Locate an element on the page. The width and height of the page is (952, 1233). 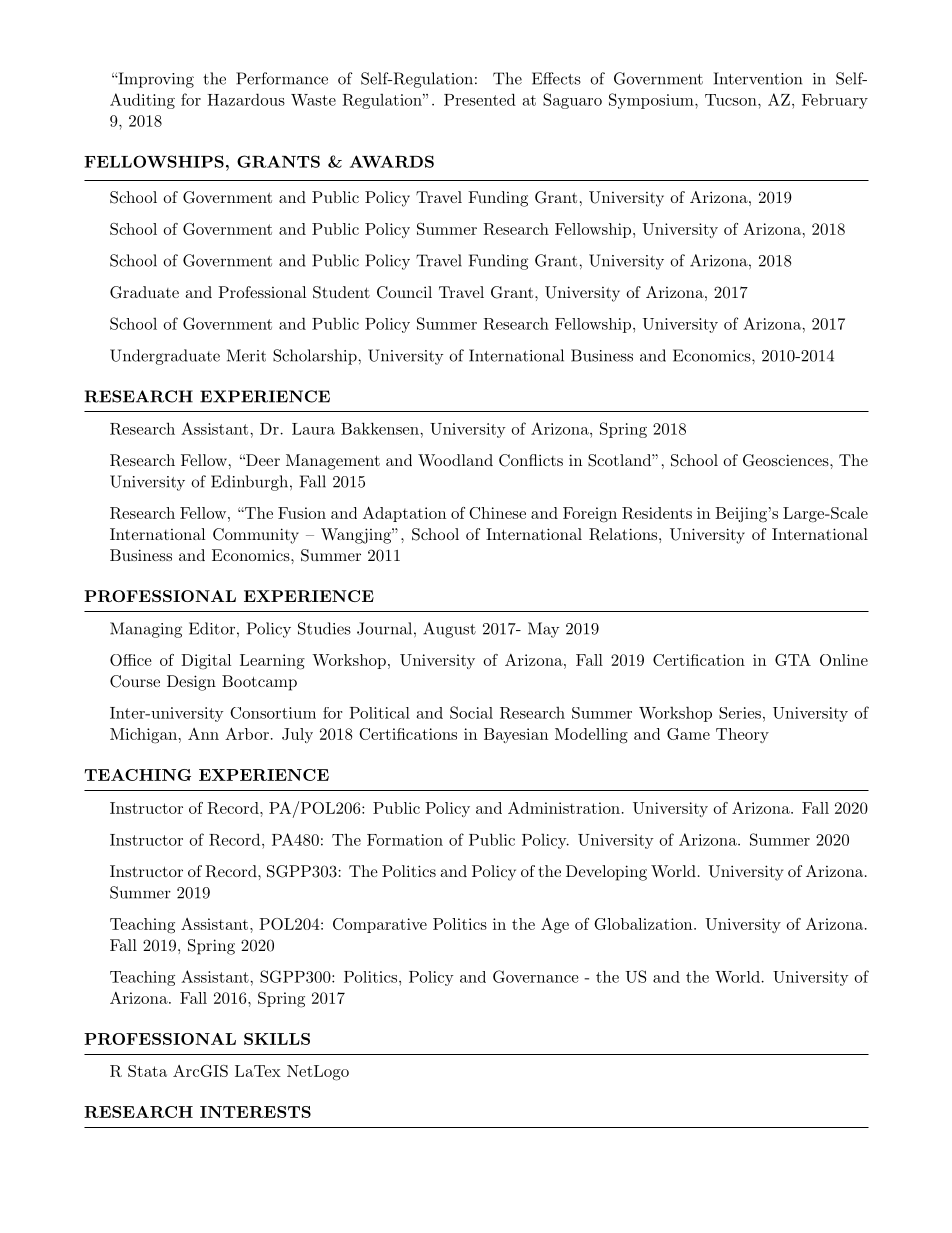
Merit is located at coordinates (246, 355).
